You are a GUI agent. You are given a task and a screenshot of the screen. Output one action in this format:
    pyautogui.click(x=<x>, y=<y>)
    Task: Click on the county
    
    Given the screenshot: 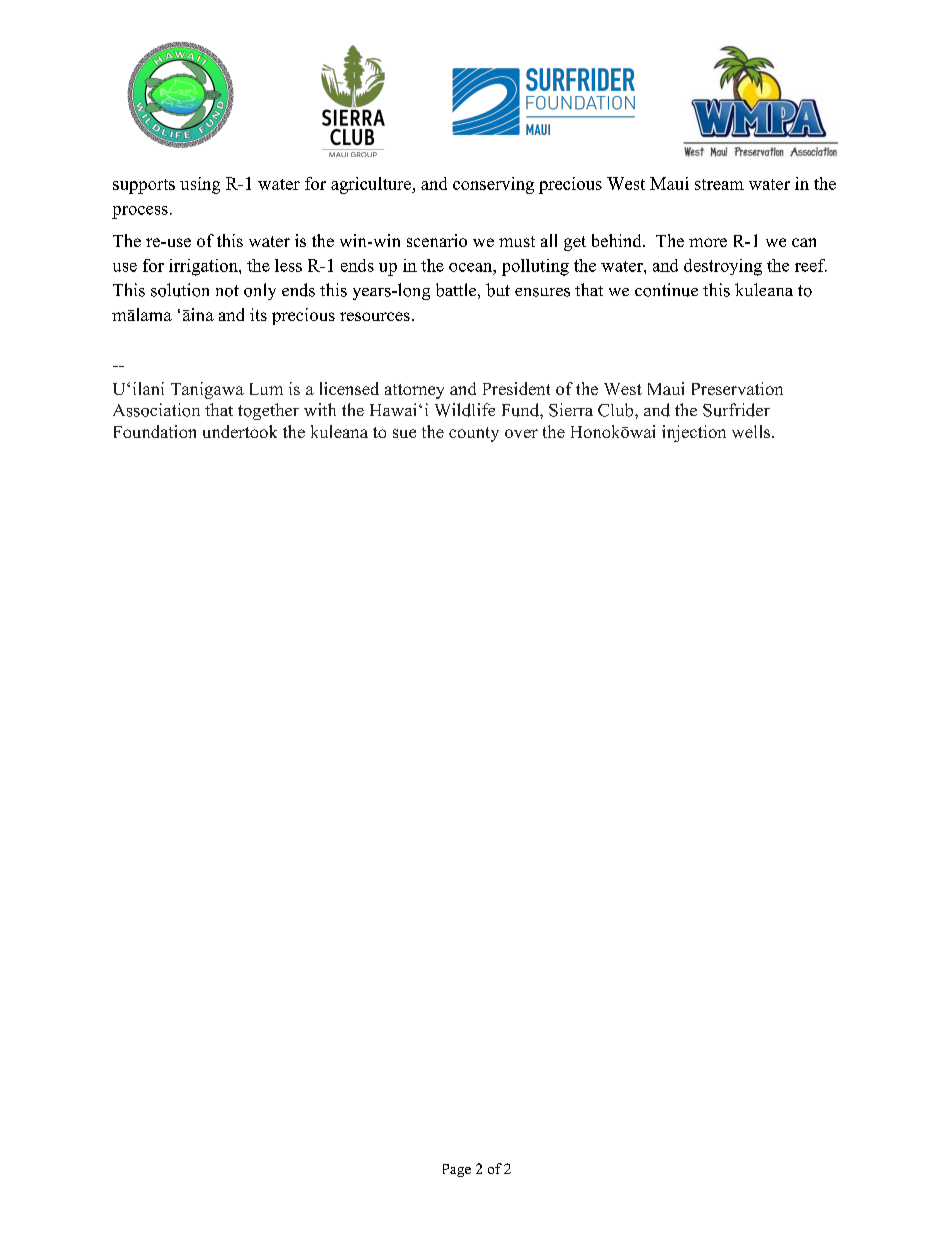 What is the action you would take?
    pyautogui.click(x=474, y=434)
